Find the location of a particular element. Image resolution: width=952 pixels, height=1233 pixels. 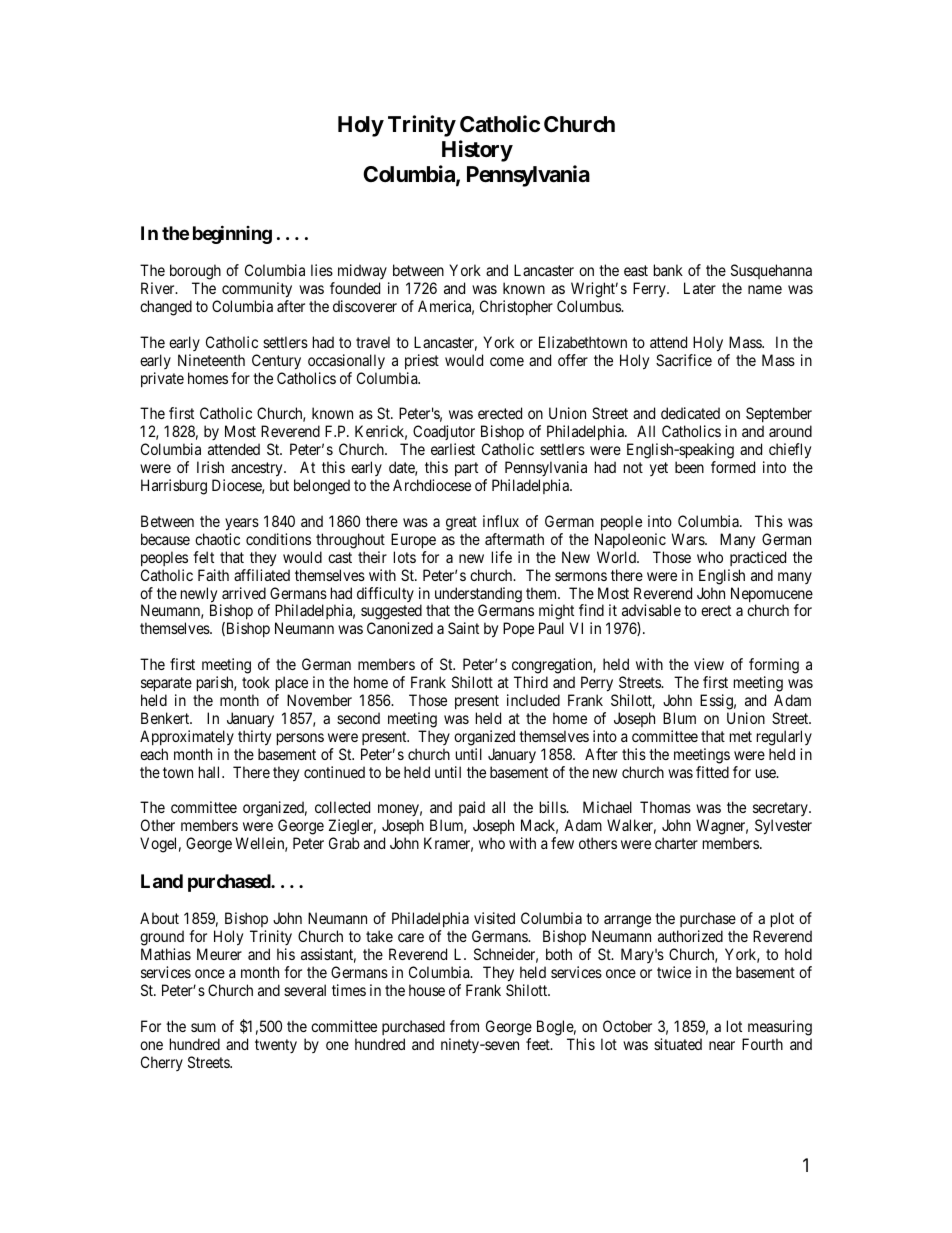

Sacrifice is located at coordinates (684, 360).
